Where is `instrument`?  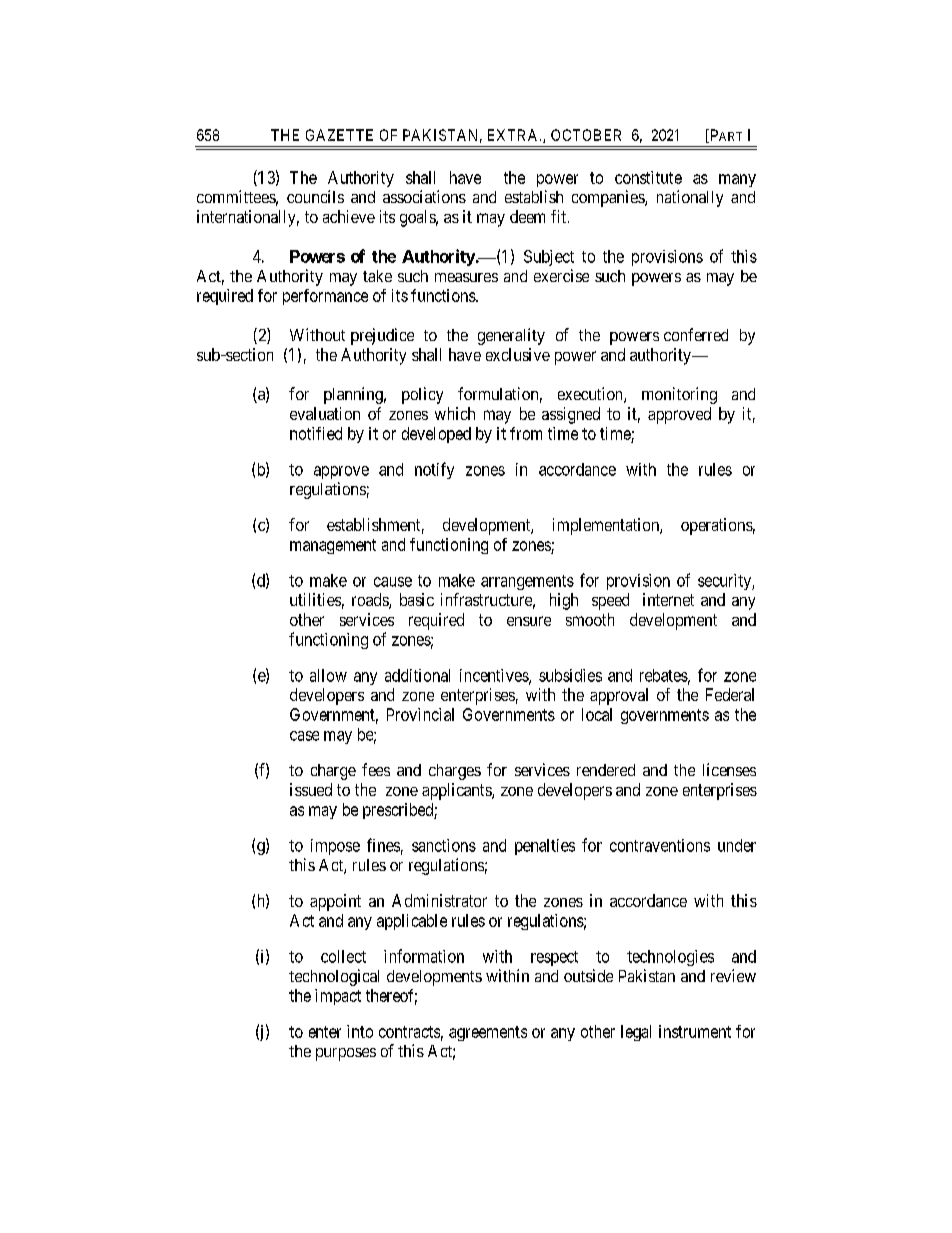 instrument is located at coordinates (695, 1031).
